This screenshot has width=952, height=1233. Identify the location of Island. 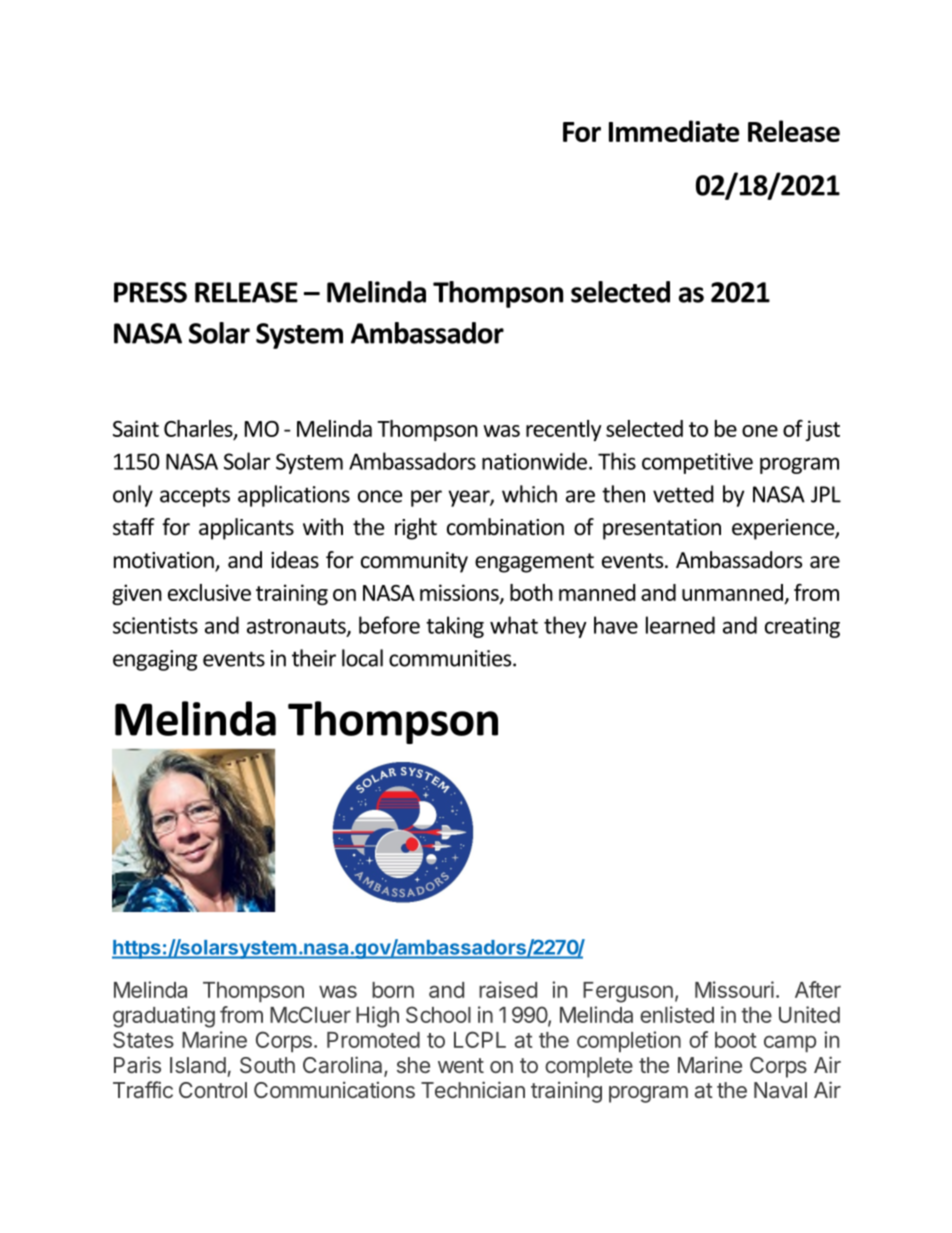
(198, 1065).
